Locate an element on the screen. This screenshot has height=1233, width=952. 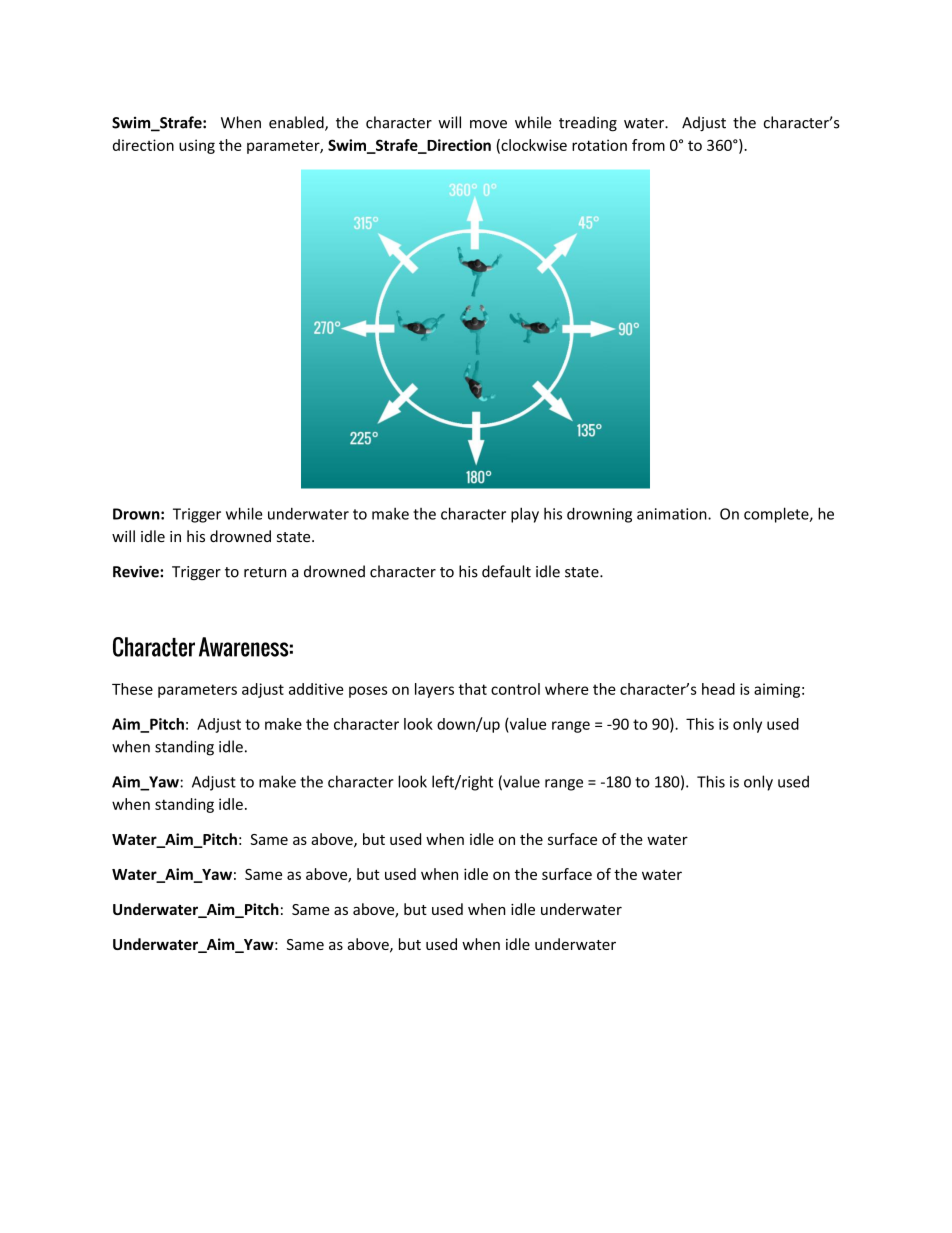
animation is located at coordinates (673, 514).
